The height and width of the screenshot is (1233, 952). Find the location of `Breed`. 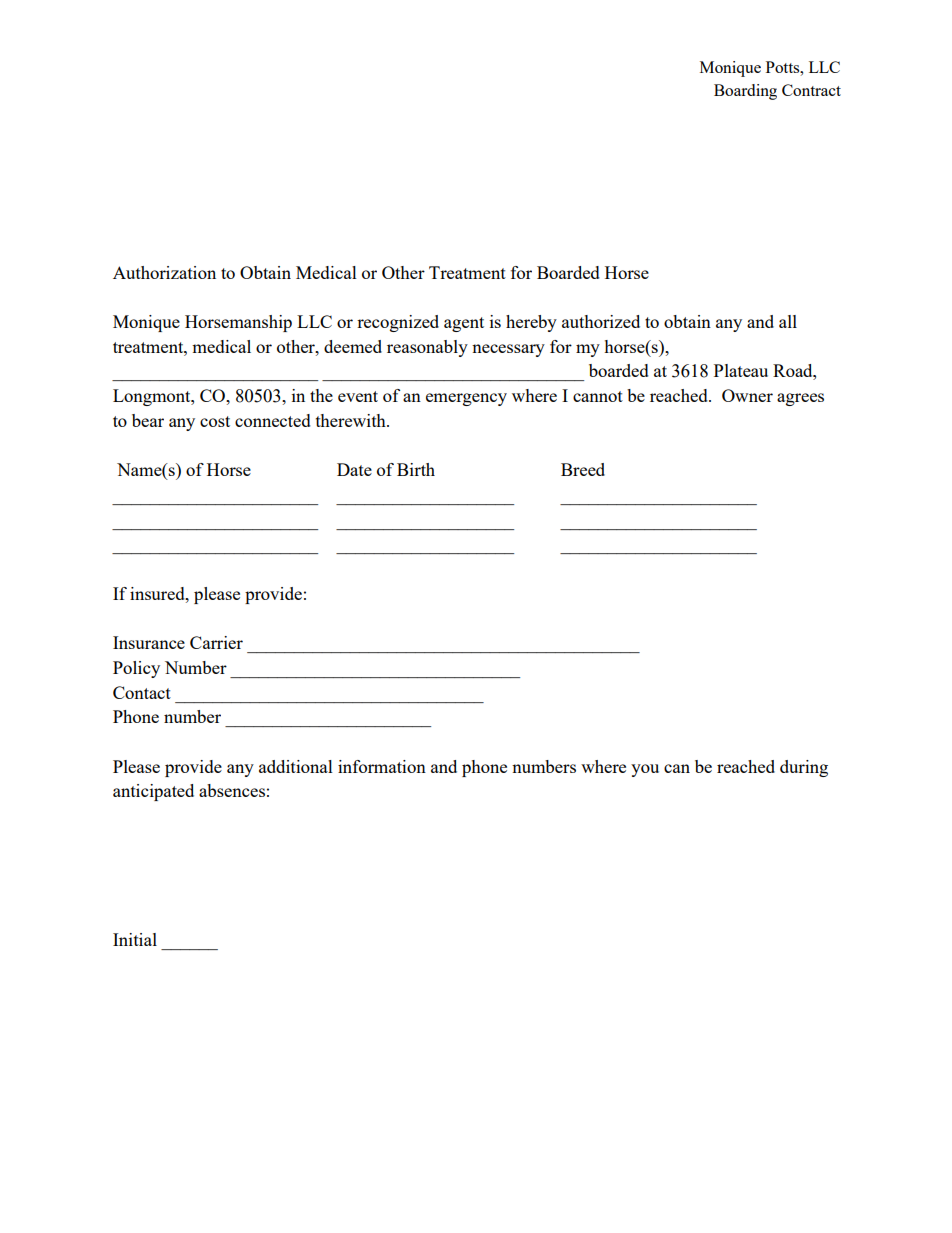

Breed is located at coordinates (583, 469).
